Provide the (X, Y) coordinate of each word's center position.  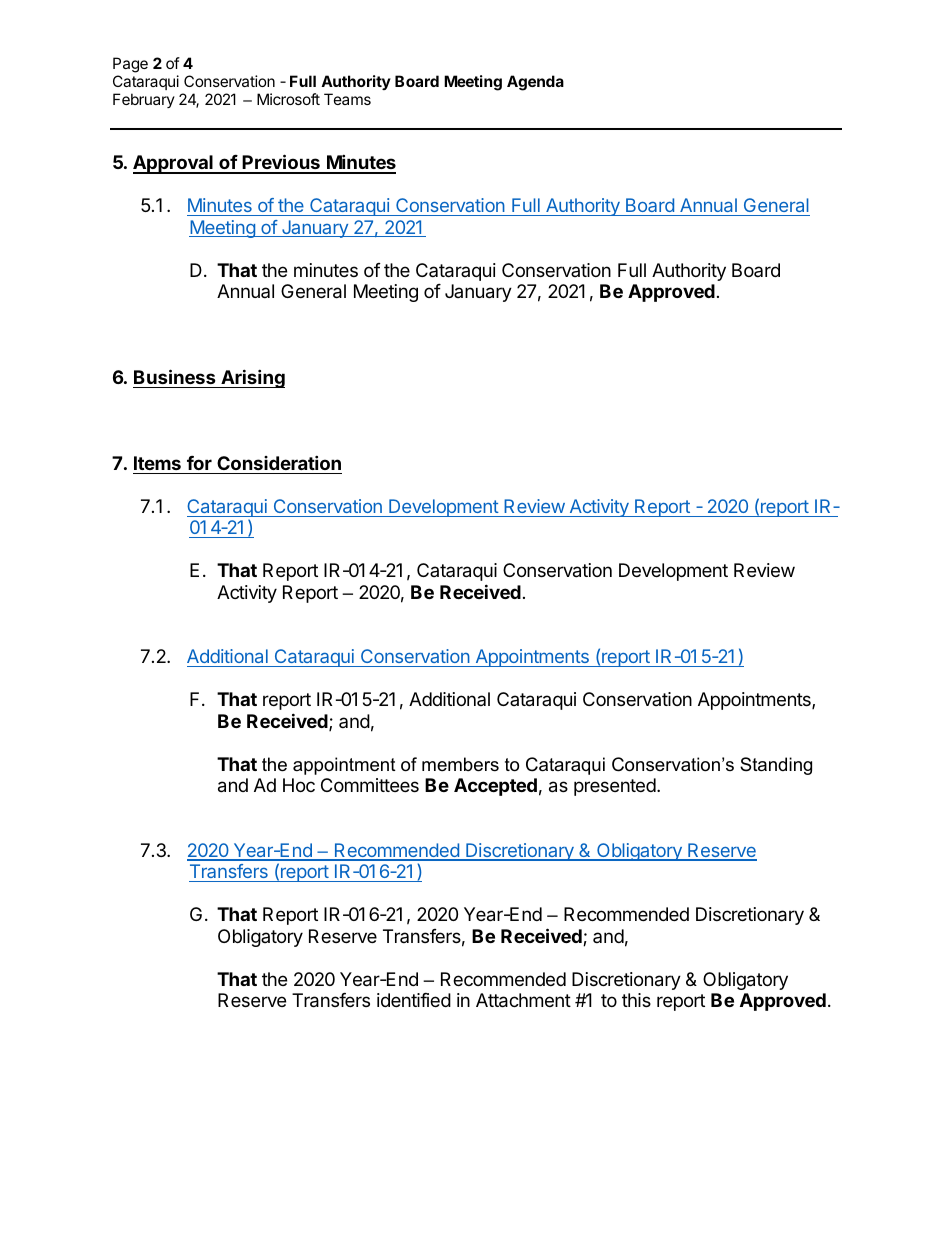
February (144, 100)
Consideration (279, 462)
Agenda (535, 83)
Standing (776, 766)
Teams (347, 99)
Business (175, 376)
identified (414, 1000)
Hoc (299, 785)
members (460, 764)
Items (157, 463)
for (199, 463)
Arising (252, 378)
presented (615, 787)
